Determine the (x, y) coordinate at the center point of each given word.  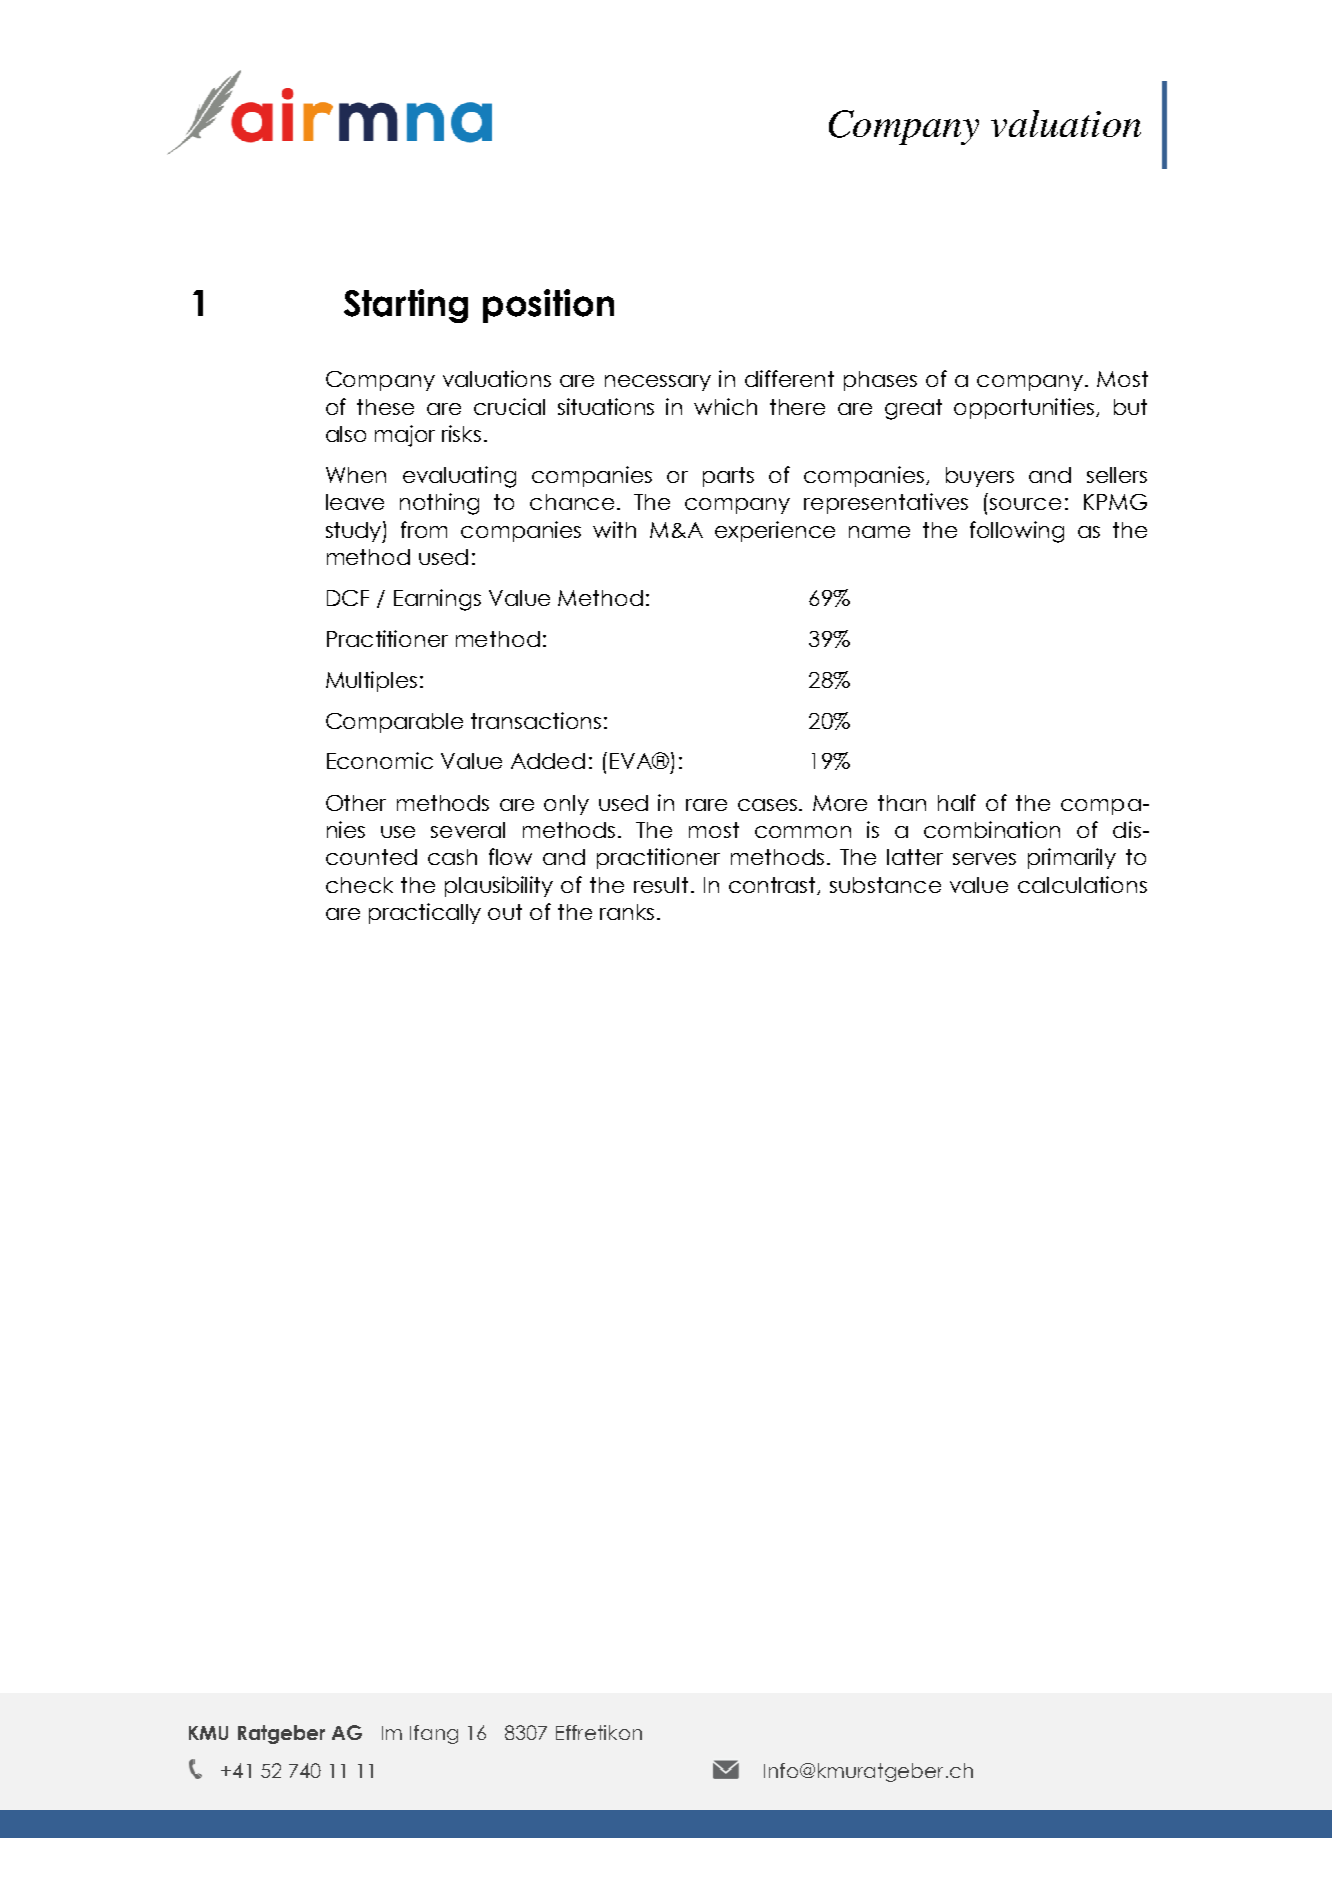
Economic (380, 760)
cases (769, 805)
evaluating (459, 477)
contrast (774, 886)
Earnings (437, 600)
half (957, 802)
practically (425, 913)
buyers (980, 477)
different (789, 378)
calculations (1082, 884)
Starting (406, 306)
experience (775, 531)
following (1017, 532)
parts (728, 477)
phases (880, 381)
